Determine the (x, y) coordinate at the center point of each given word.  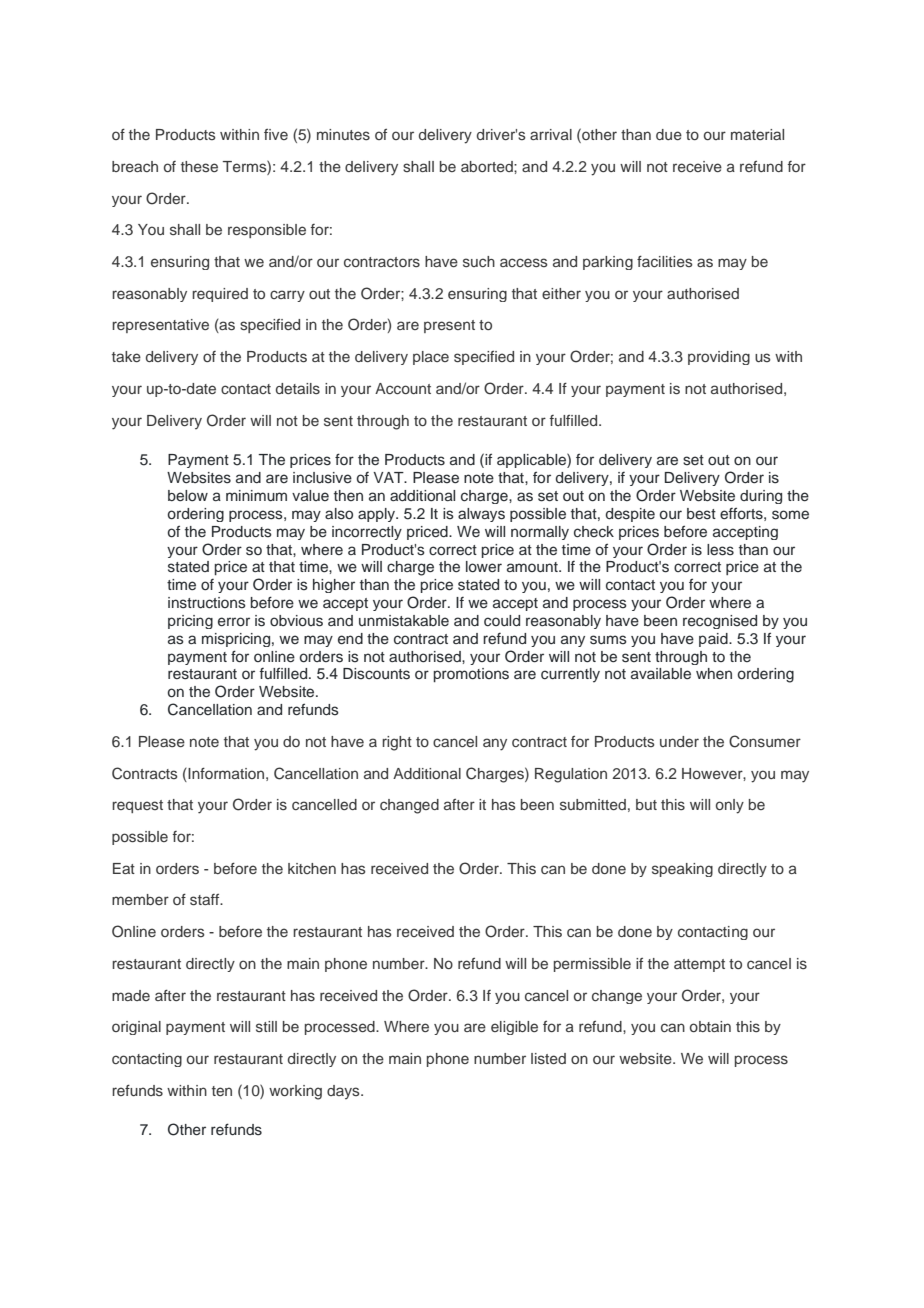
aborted (488, 166)
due (669, 134)
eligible (514, 1028)
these (199, 166)
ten (222, 1091)
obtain (710, 1026)
